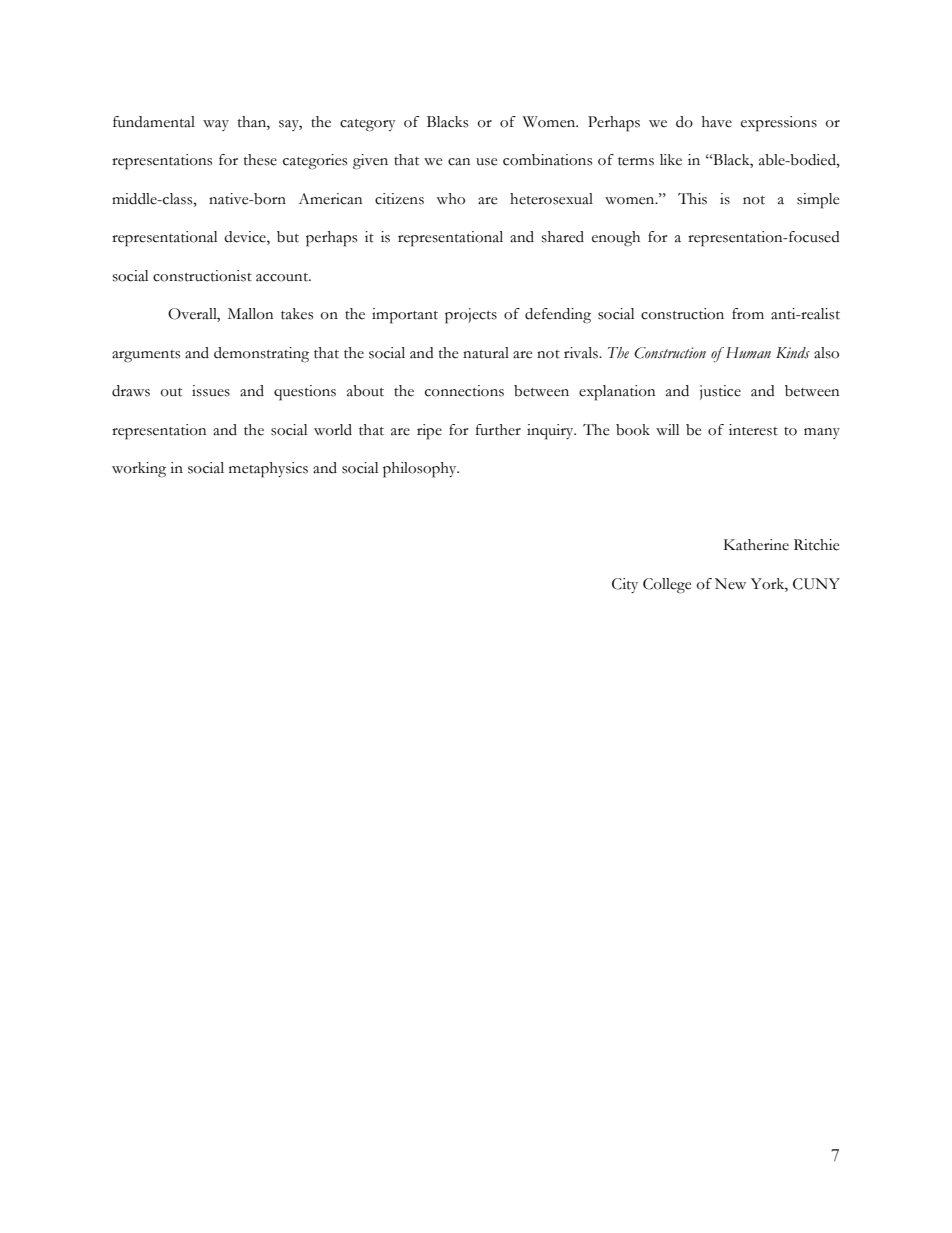  I want to click on Mallon, so click(250, 314).
